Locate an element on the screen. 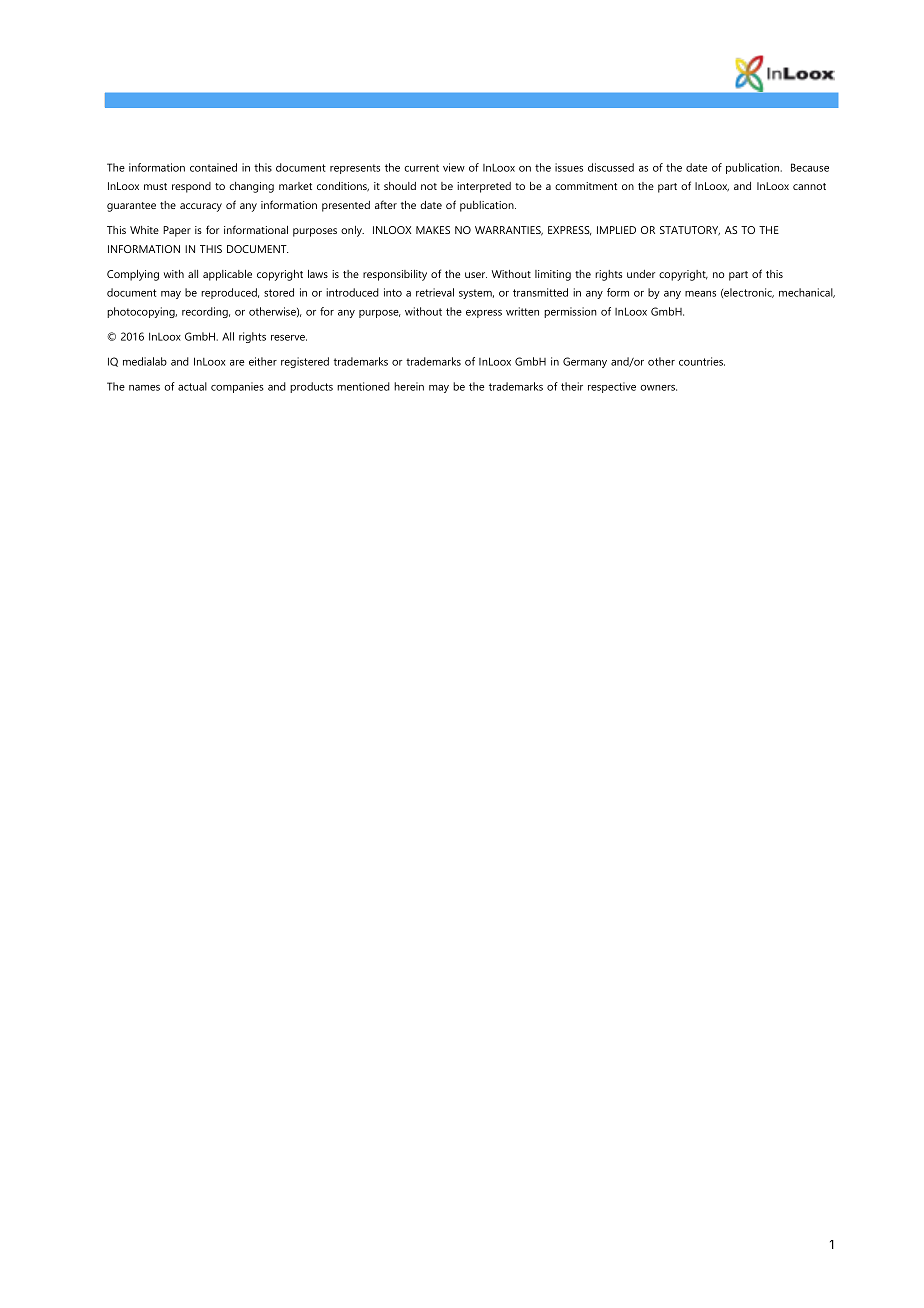 The image size is (924, 1308). actual is located at coordinates (192, 386).
